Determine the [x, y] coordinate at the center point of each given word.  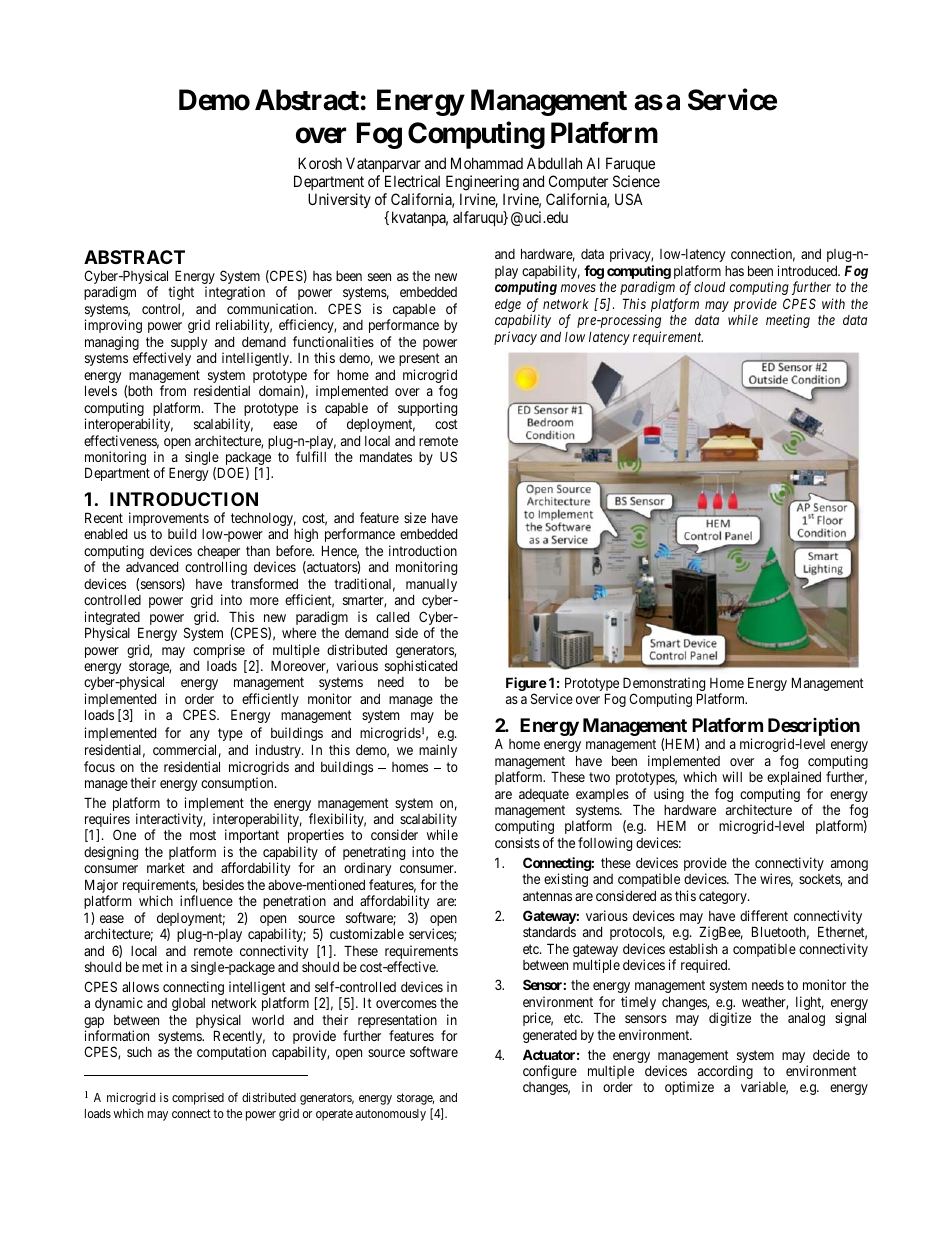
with [833, 303]
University [339, 200]
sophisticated [421, 667]
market [166, 868]
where [299, 633]
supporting [427, 409]
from [173, 390]
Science [636, 181]
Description [814, 728]
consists [517, 842]
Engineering [482, 183]
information [117, 1035]
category [724, 897]
